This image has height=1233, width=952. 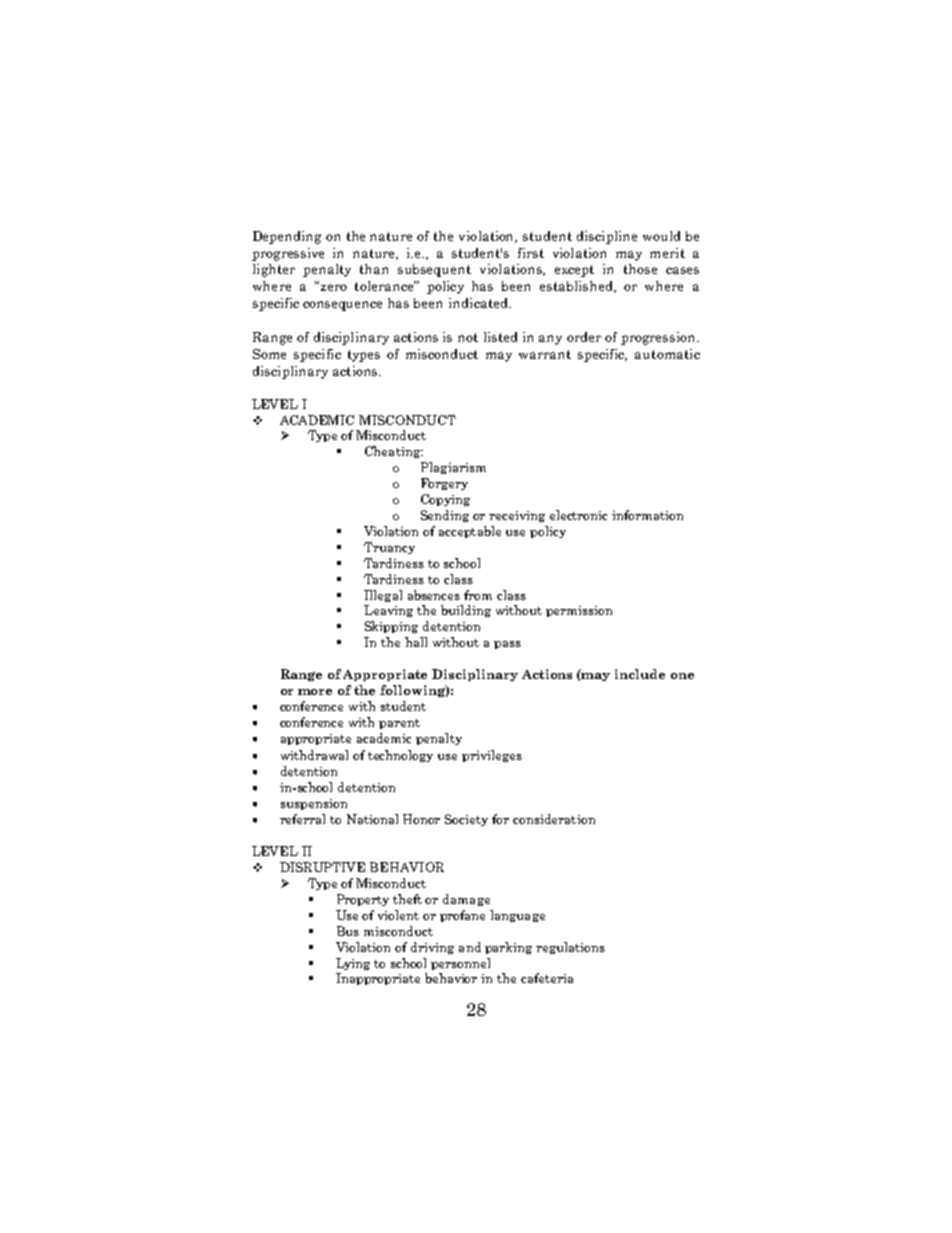 What do you see at coordinates (466, 611) in the image?
I see `building` at bounding box center [466, 611].
